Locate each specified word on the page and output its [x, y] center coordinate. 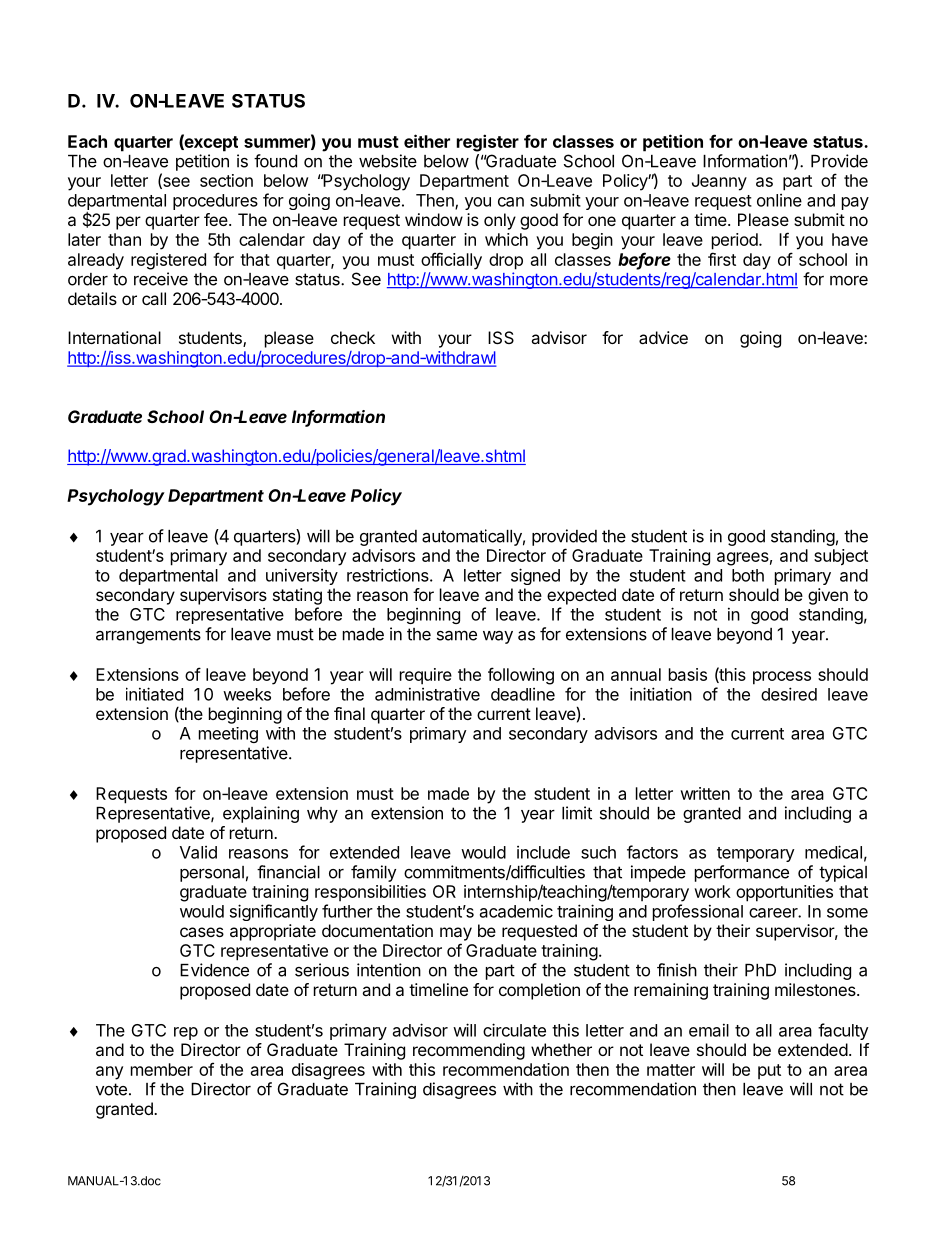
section [226, 180]
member [162, 1069]
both [748, 575]
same [457, 635]
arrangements [148, 636]
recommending [469, 1051]
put [769, 1071]
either [427, 141]
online [779, 200]
